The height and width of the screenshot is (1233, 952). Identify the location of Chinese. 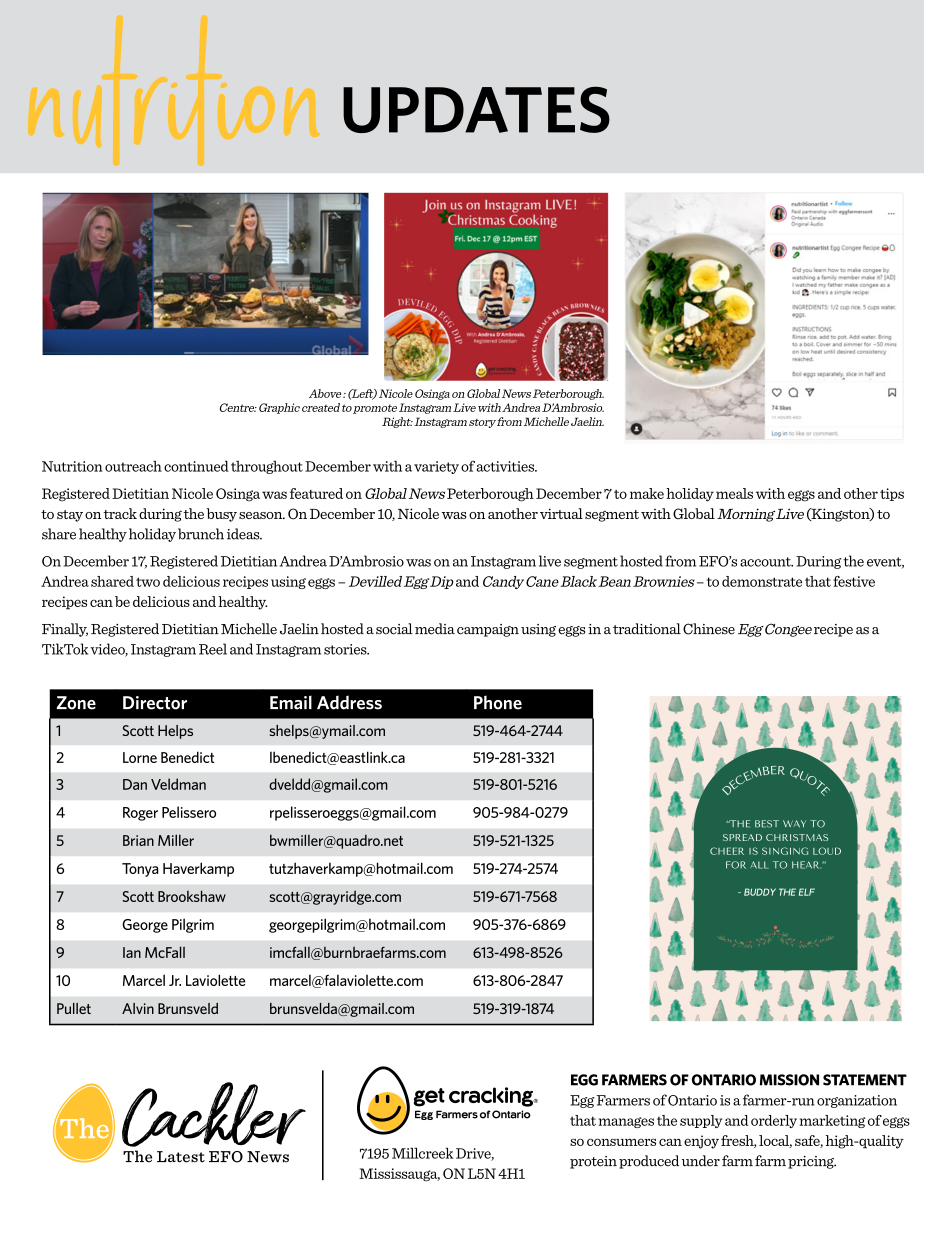
(709, 629).
